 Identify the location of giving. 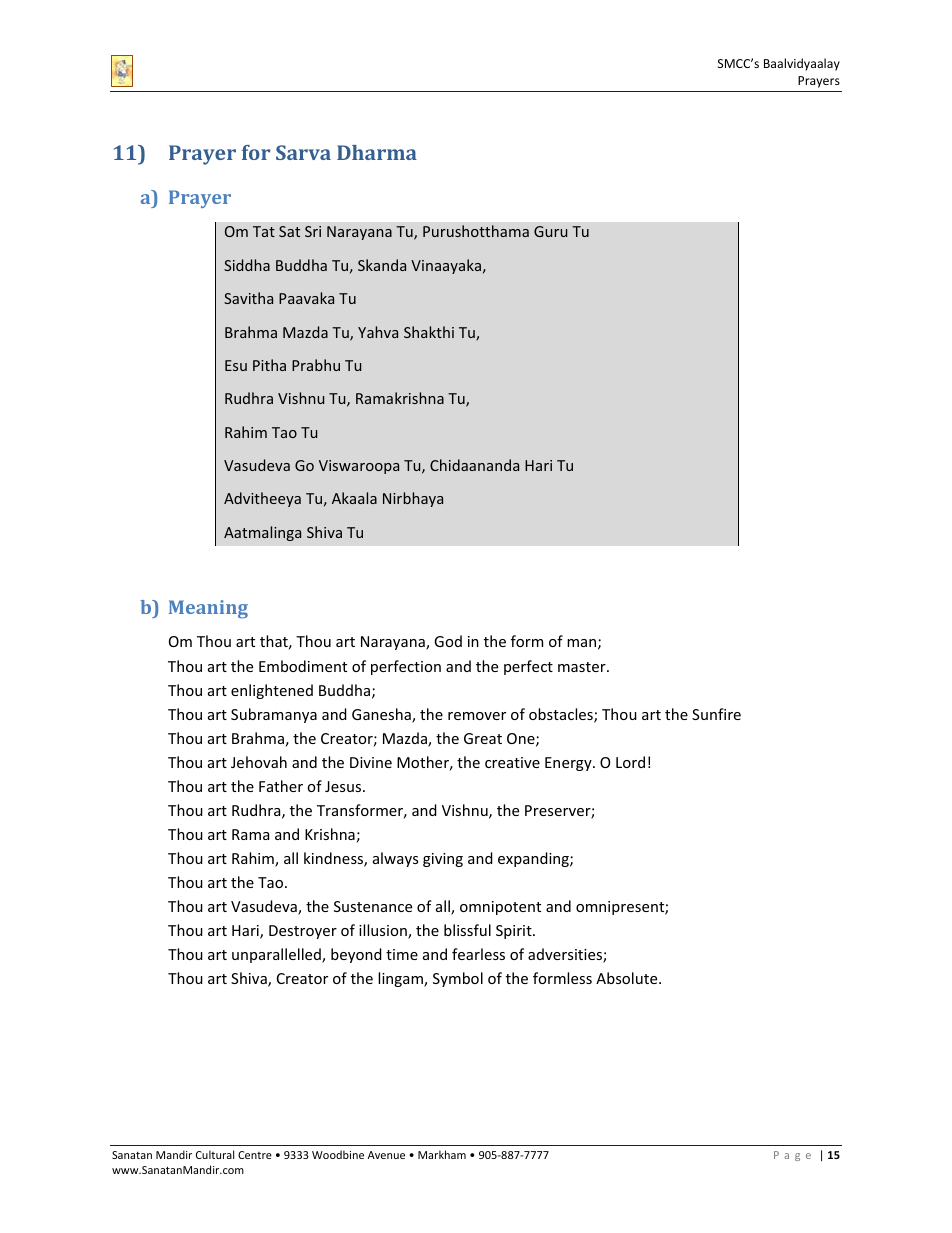
(443, 860).
